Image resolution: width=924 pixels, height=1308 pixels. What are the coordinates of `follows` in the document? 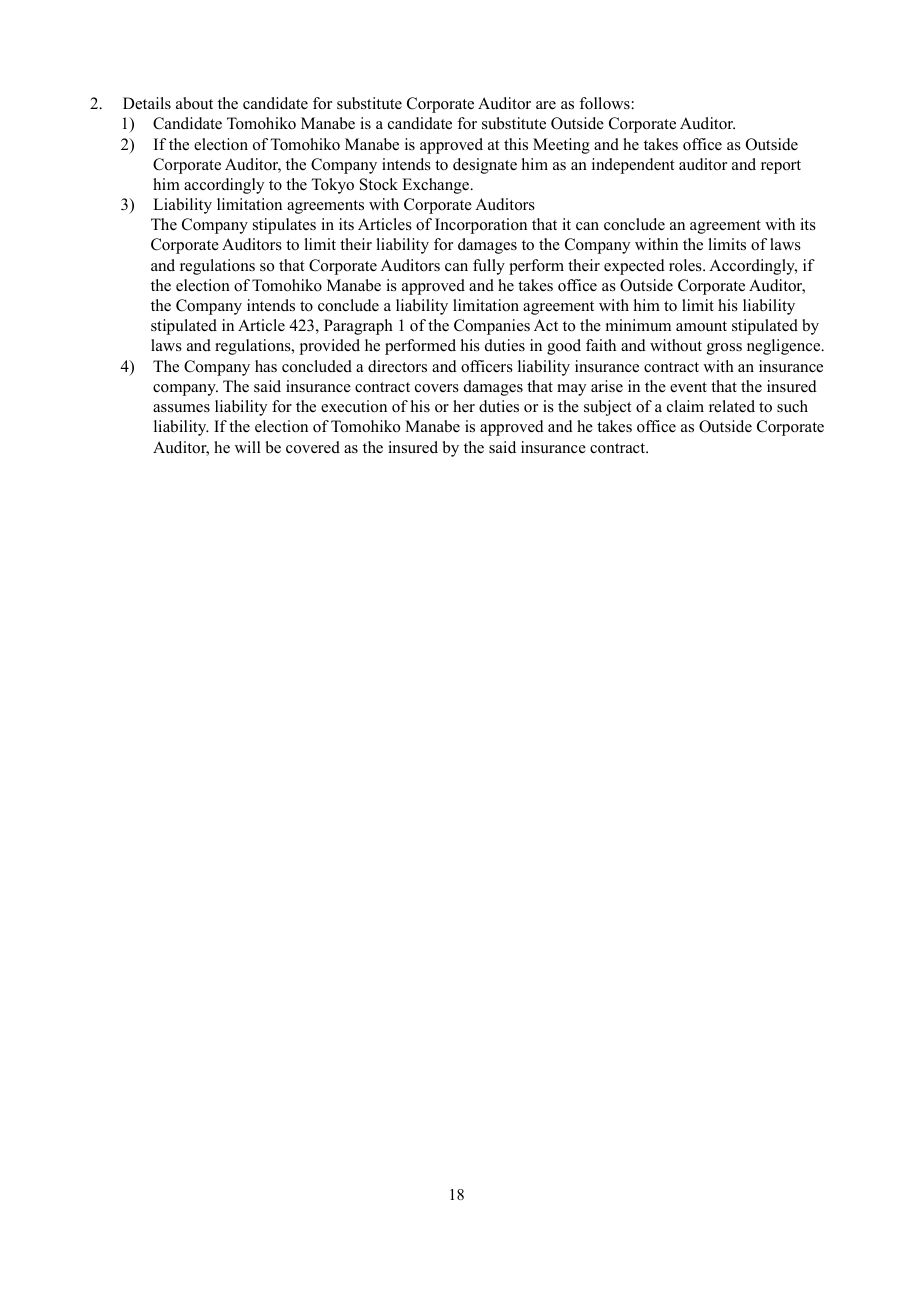 It's located at (604, 103).
